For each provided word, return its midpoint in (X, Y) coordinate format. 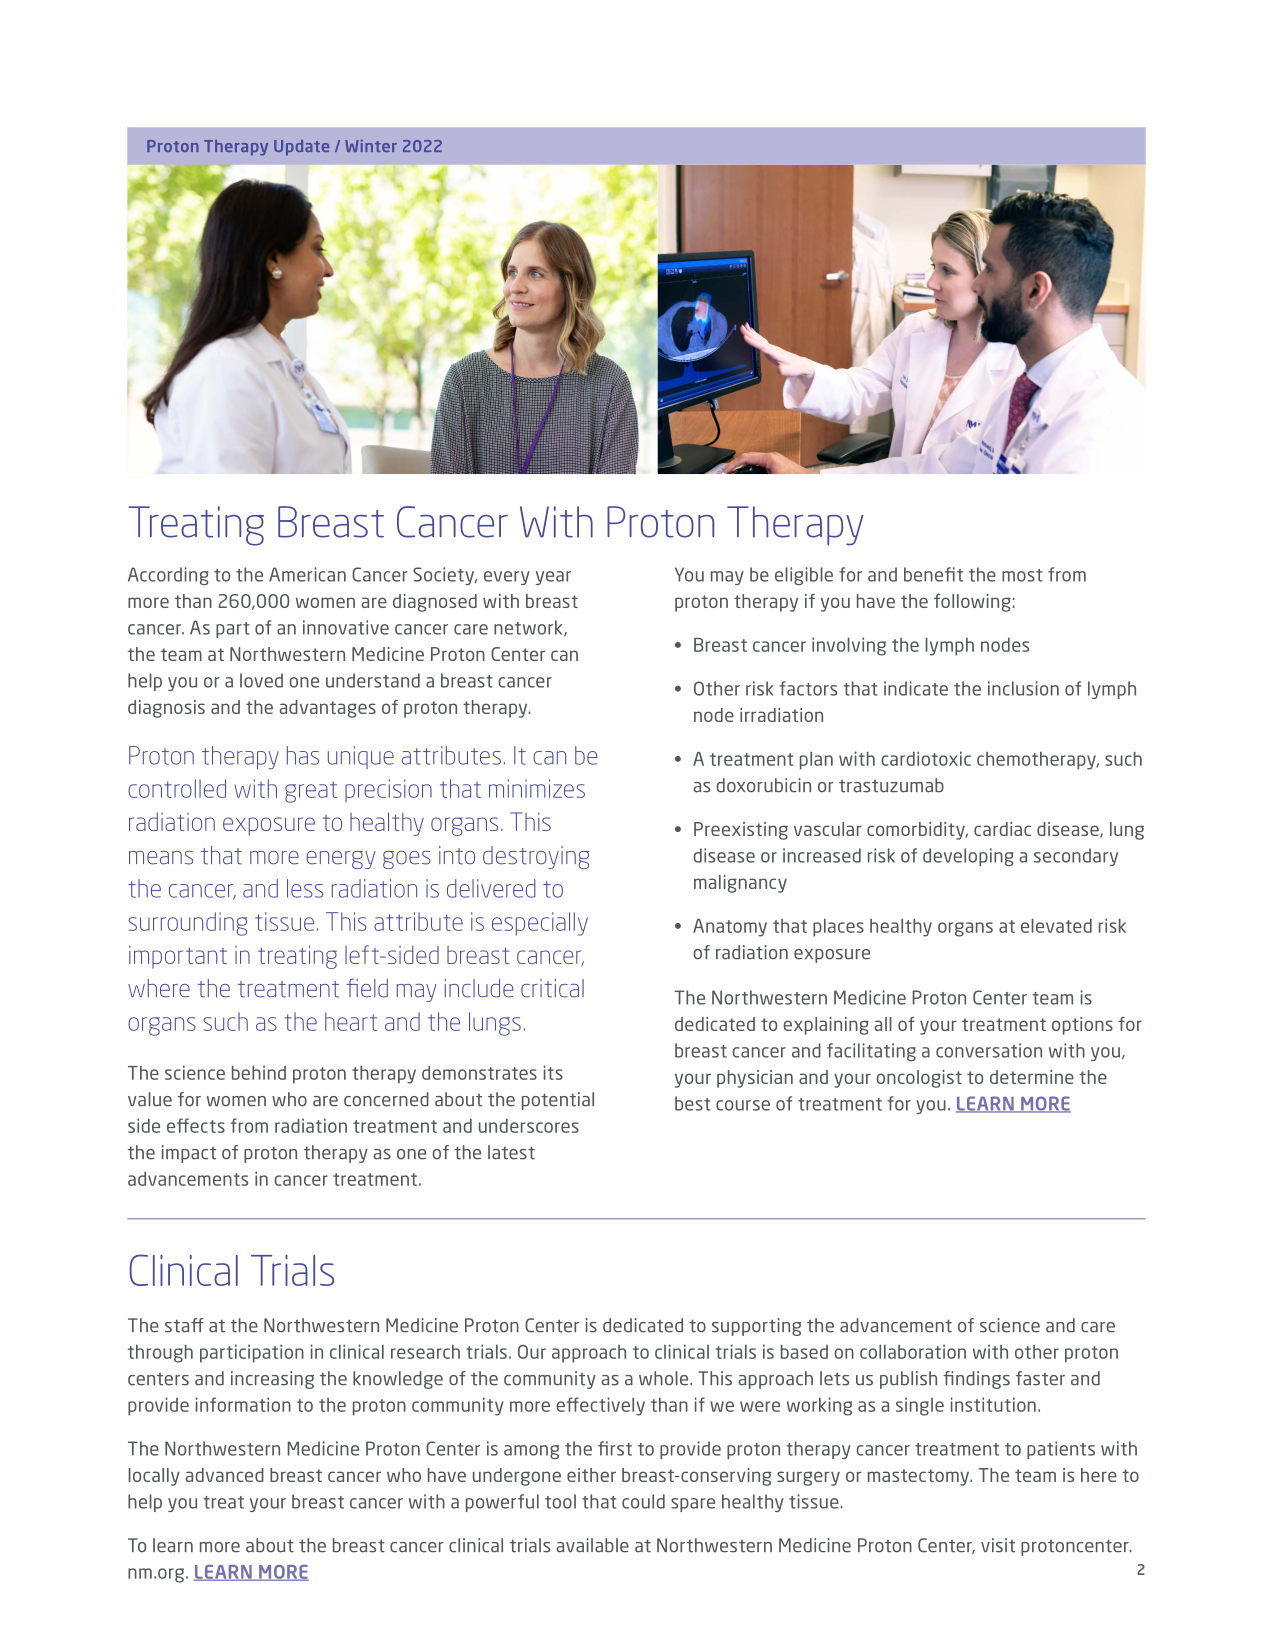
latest (511, 1152)
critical (552, 988)
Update (301, 148)
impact (188, 1154)
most (1022, 575)
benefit (933, 574)
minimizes (537, 788)
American (307, 574)
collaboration (913, 1351)
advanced (225, 1475)
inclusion (1023, 688)
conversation (989, 1050)
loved (261, 680)
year (553, 578)
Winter (371, 145)
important (178, 957)
